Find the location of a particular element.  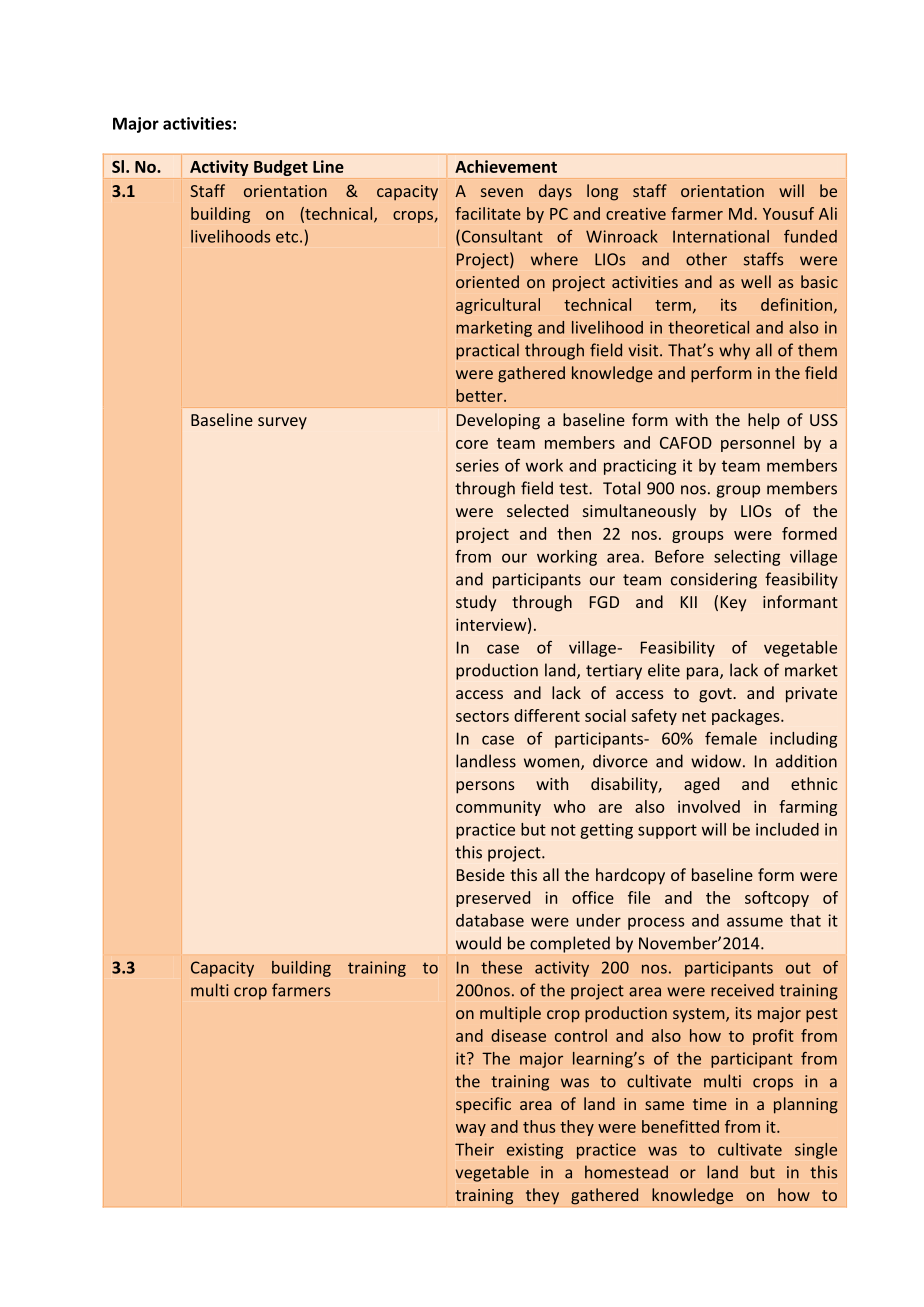

Beside is located at coordinates (481, 874).
